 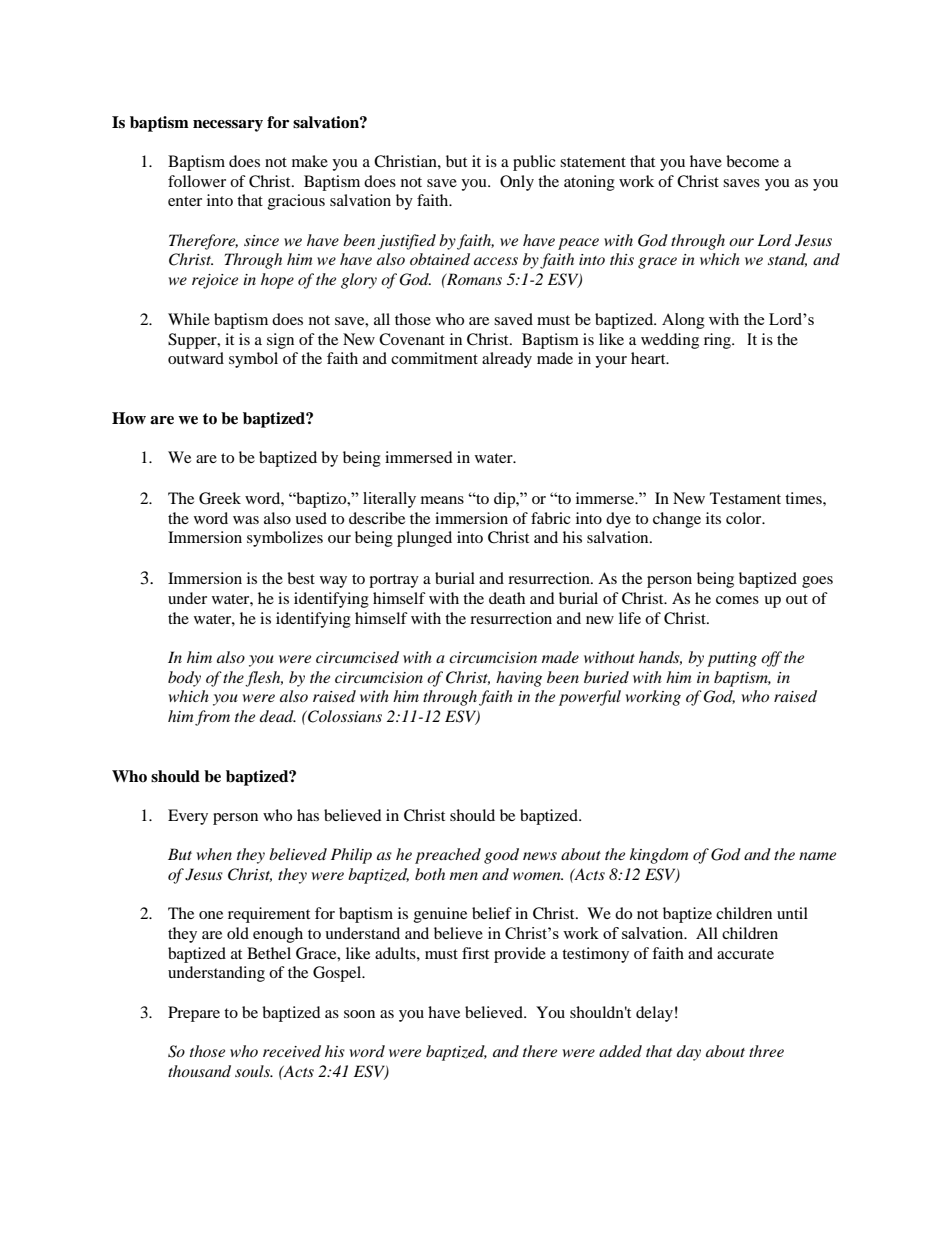 What do you see at coordinates (199, 1071) in the document?
I see `thousand` at bounding box center [199, 1071].
